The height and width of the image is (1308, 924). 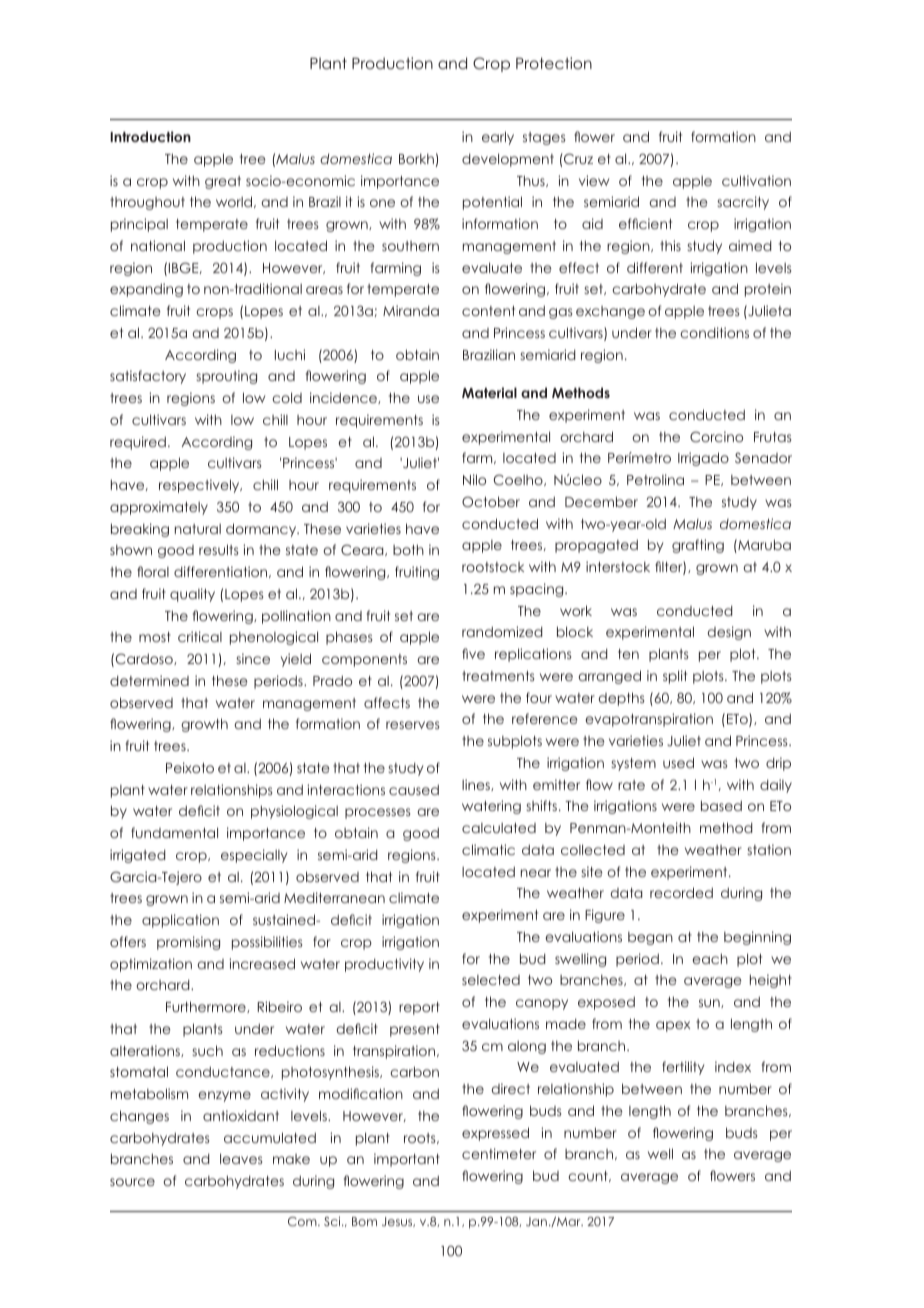 I want to click on Introduction, so click(x=150, y=136).
